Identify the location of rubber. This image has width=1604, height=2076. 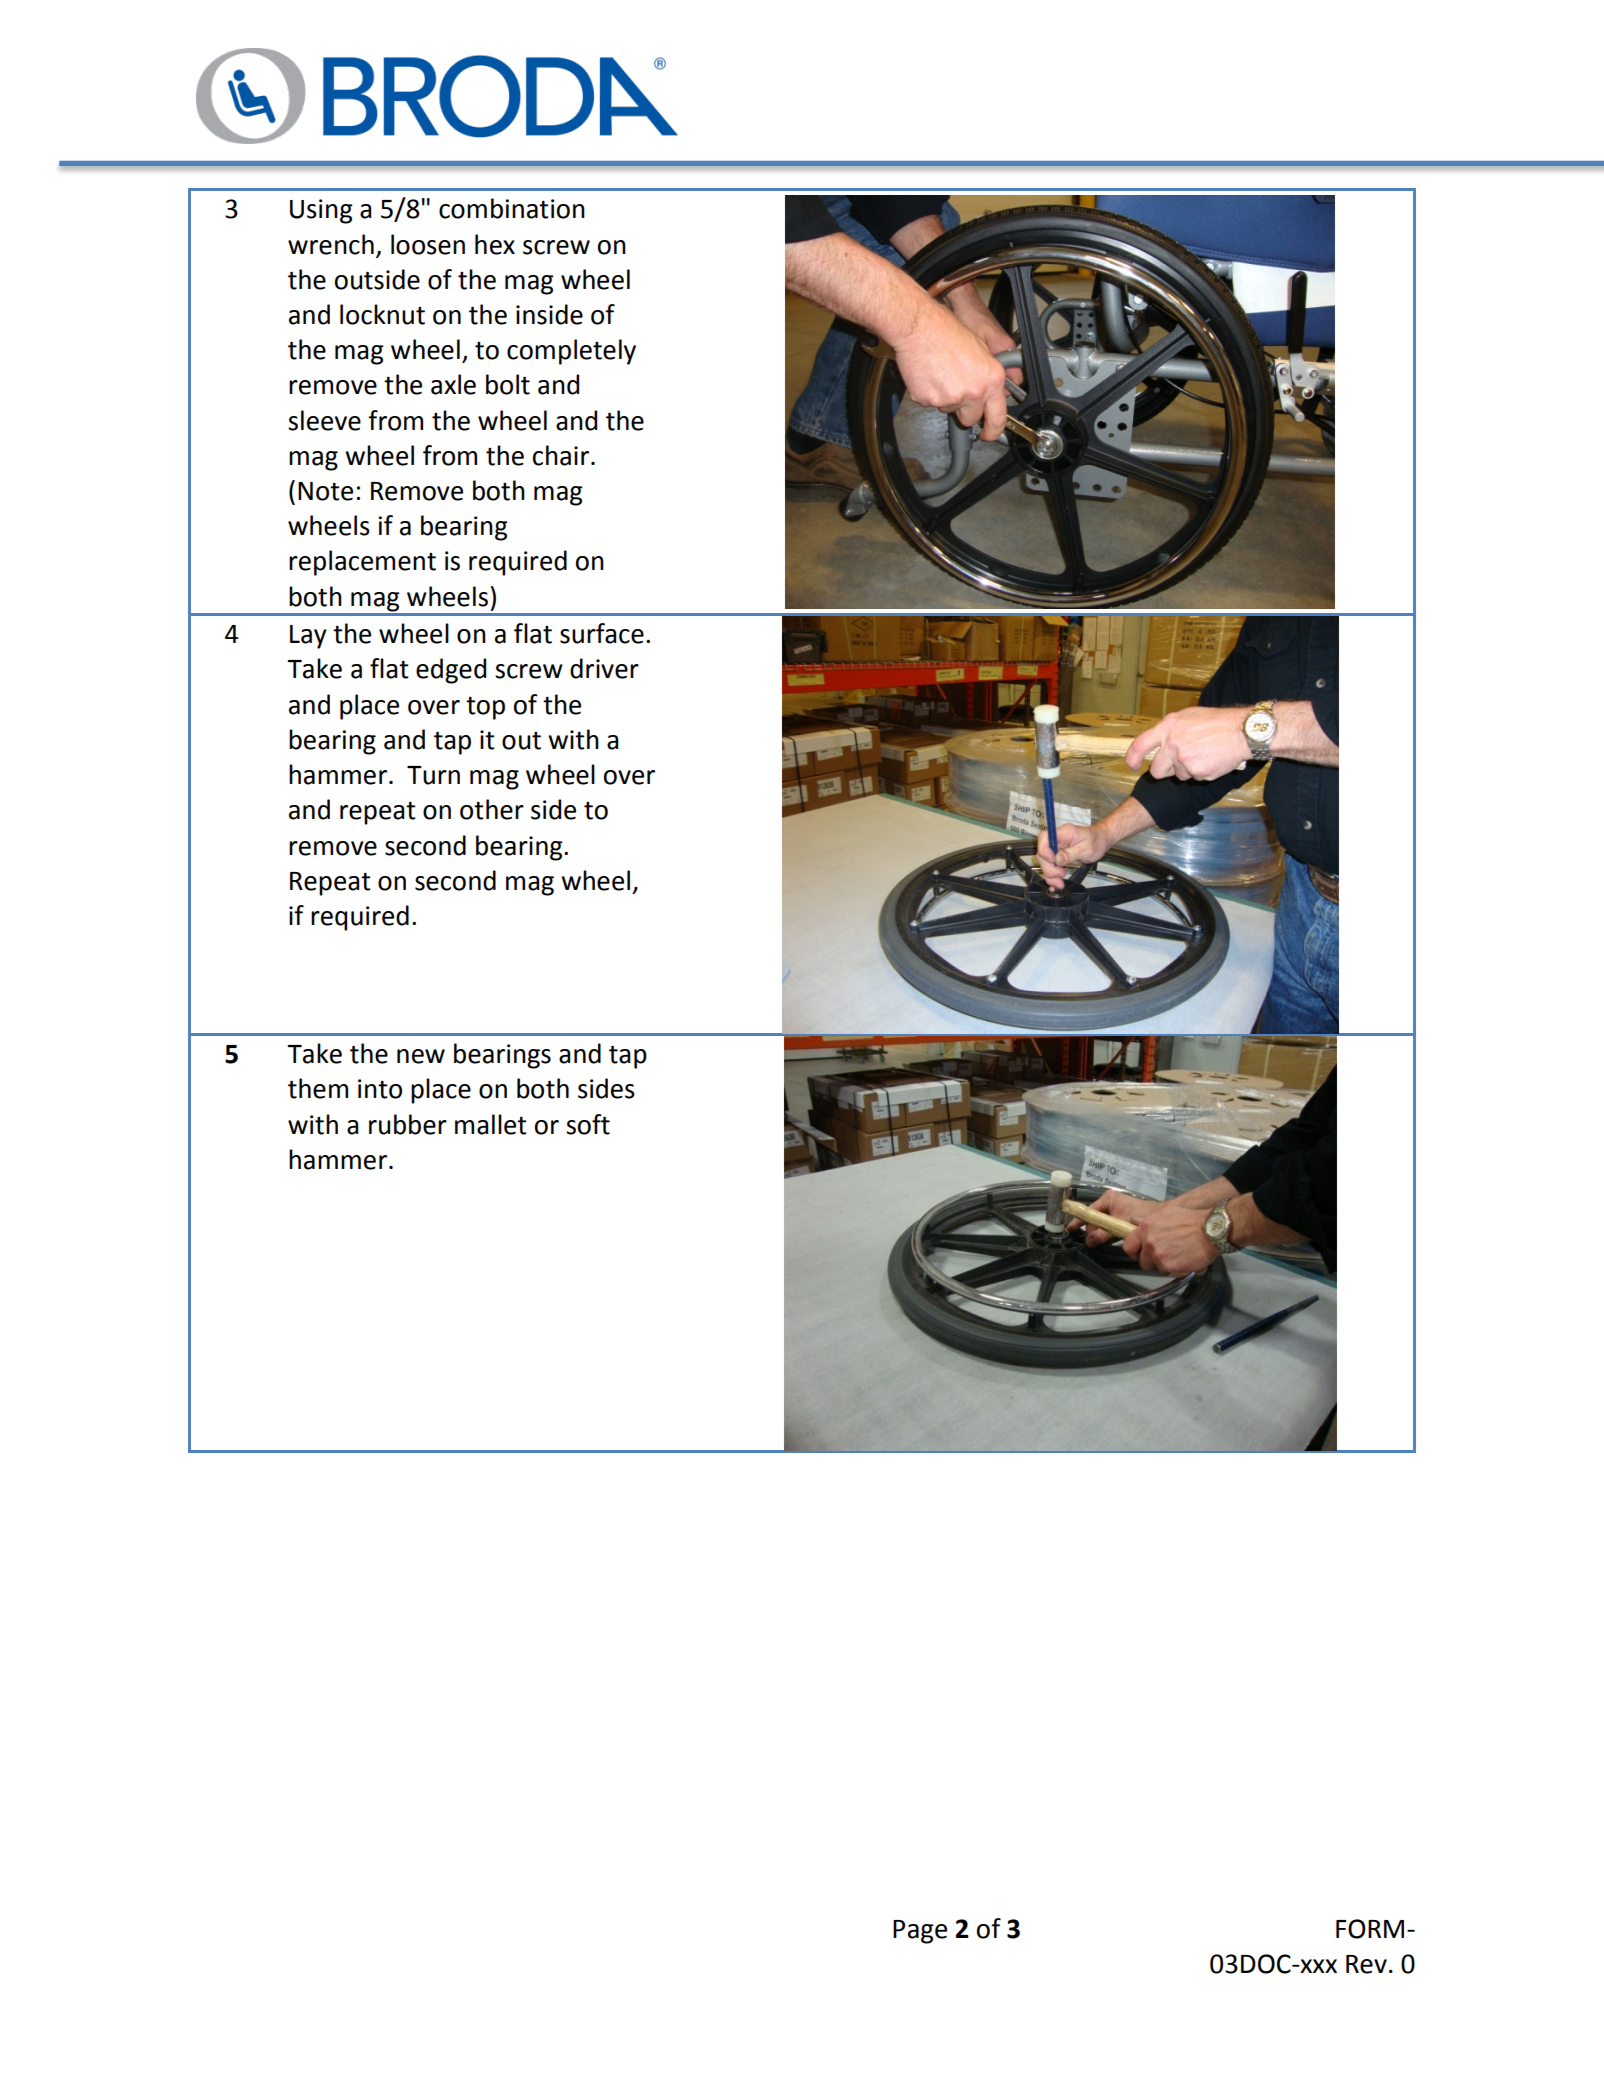
(408, 1124).
